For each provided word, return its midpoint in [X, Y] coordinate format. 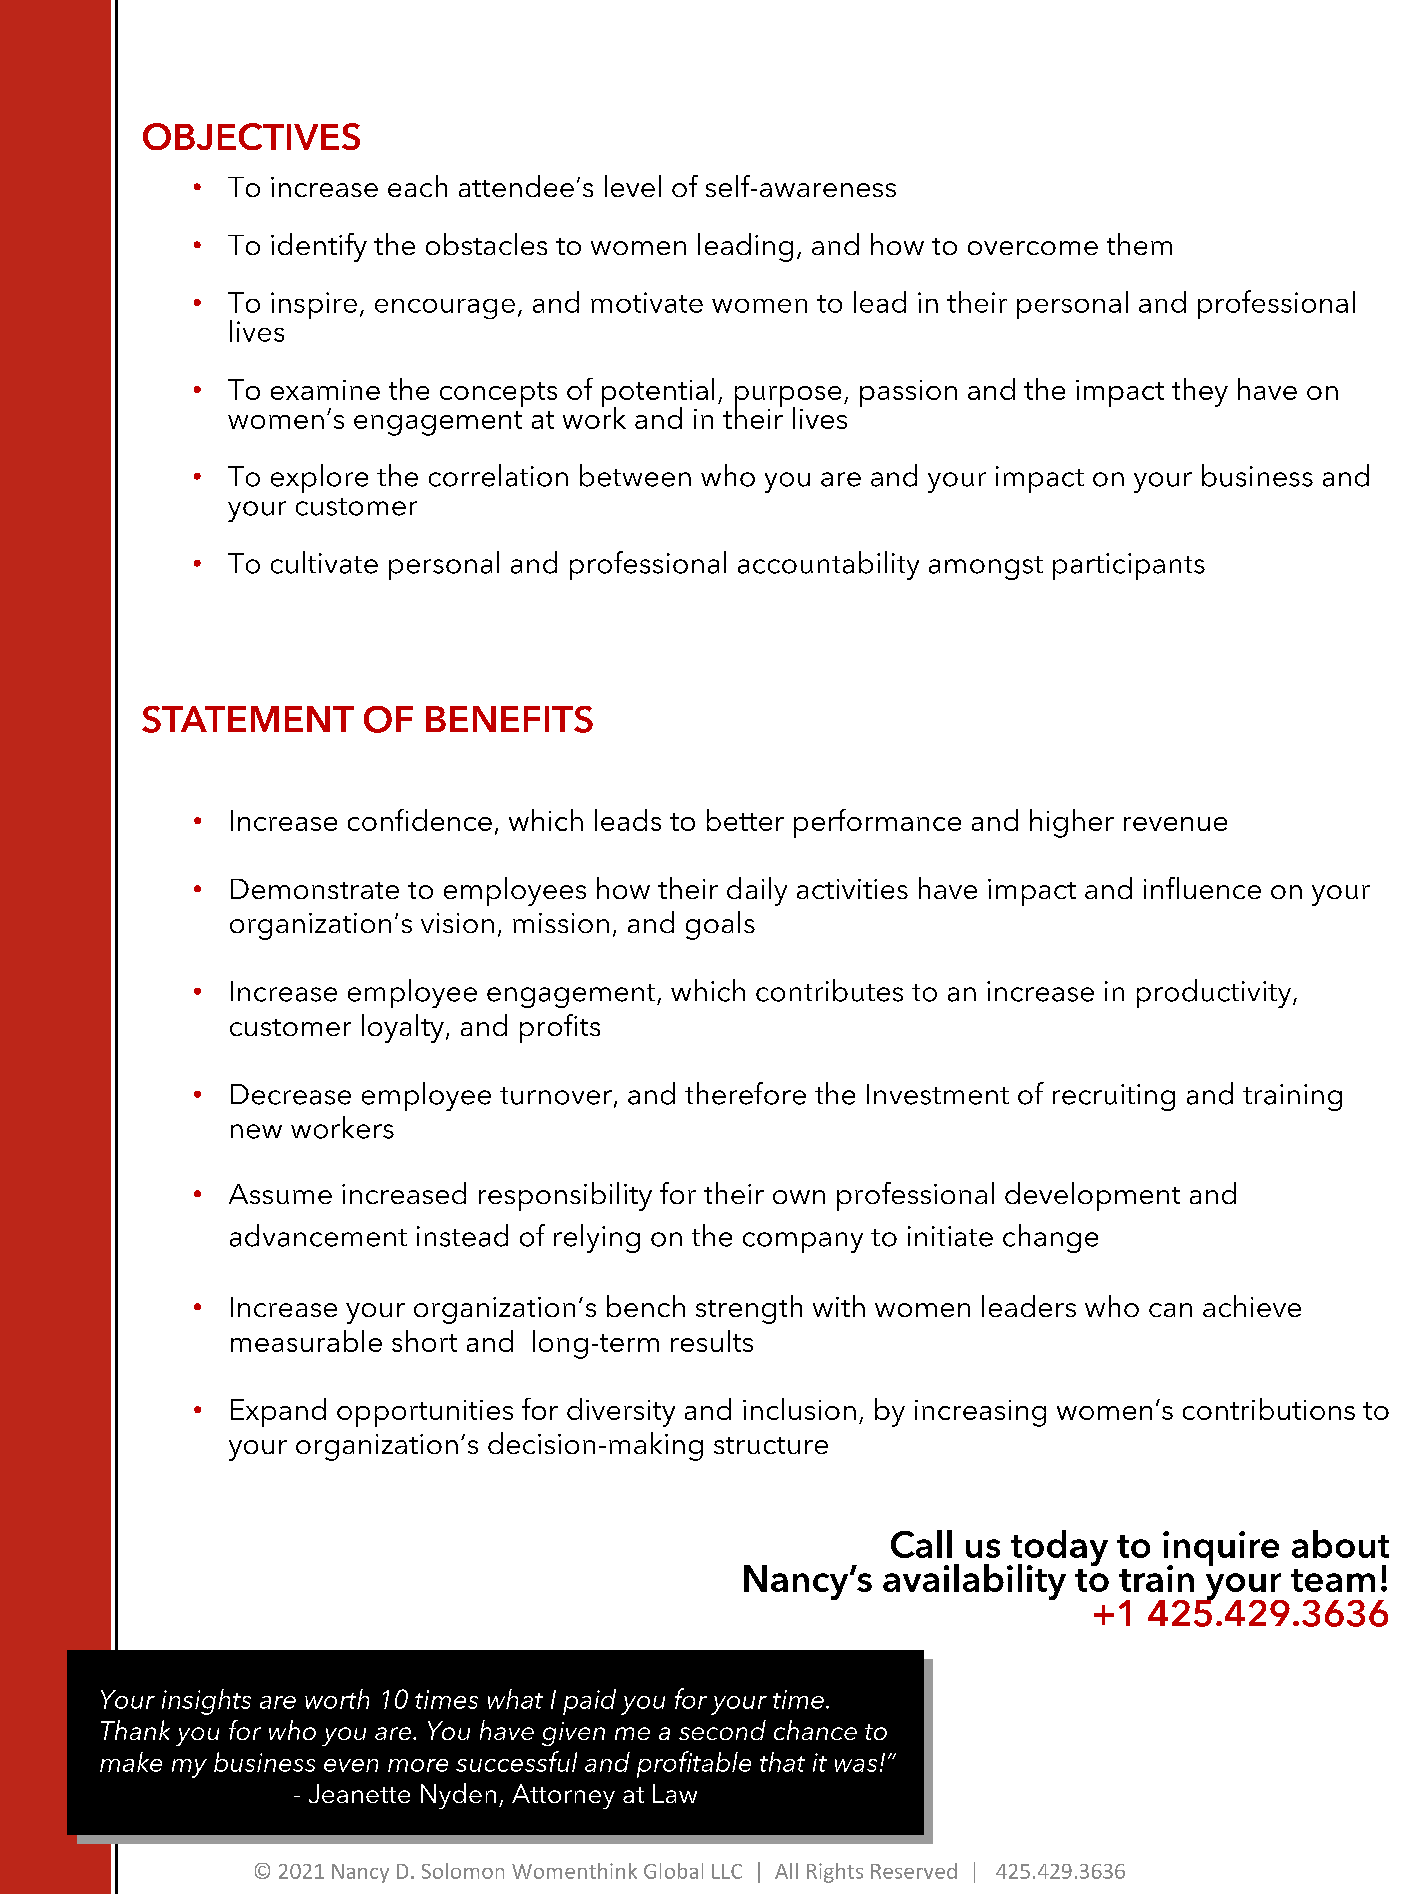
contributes [829, 990]
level [633, 186]
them [1139, 244]
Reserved [914, 1871]
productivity [1215, 993]
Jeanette [359, 1793]
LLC [727, 1871]
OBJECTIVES [251, 136]
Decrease [291, 1094]
